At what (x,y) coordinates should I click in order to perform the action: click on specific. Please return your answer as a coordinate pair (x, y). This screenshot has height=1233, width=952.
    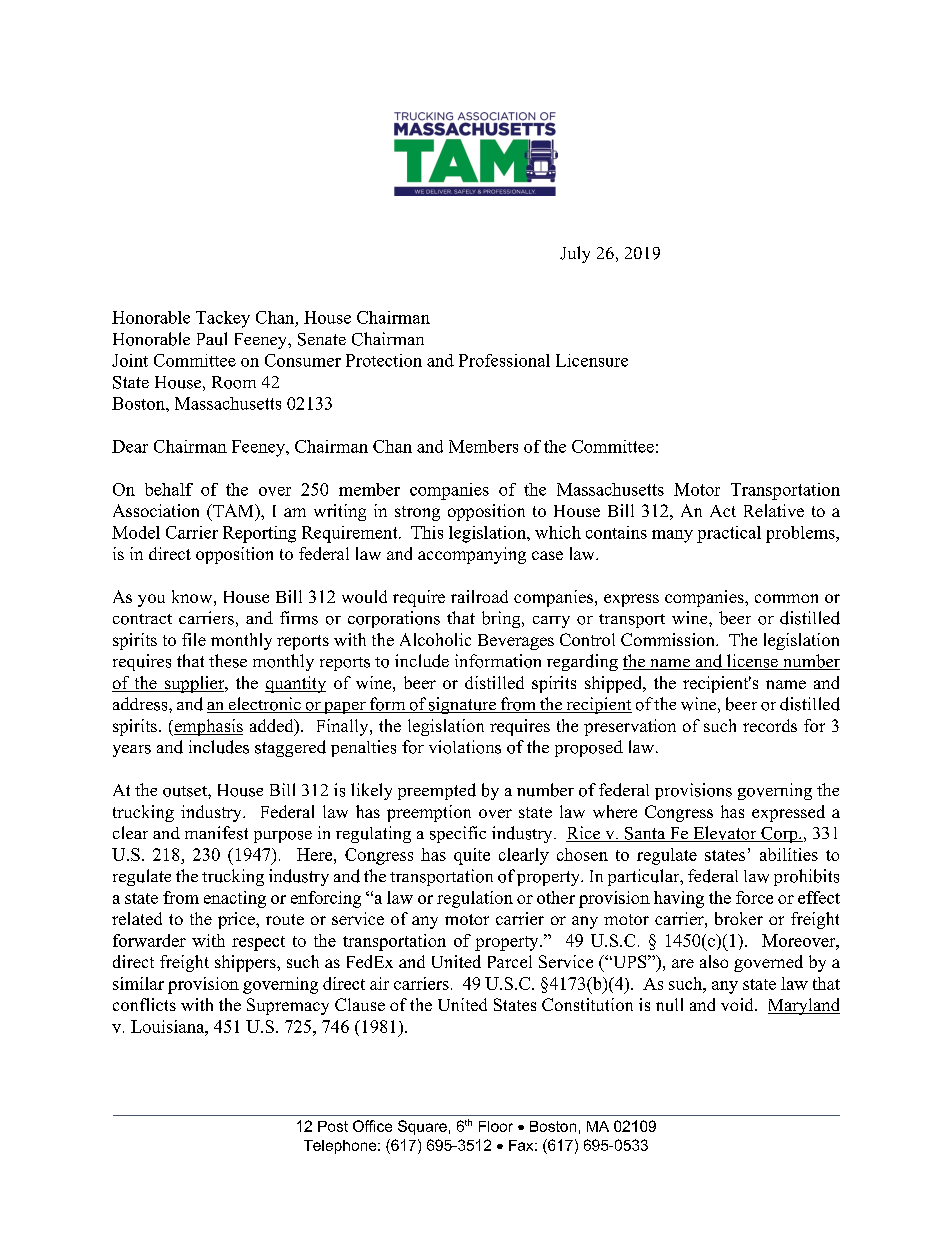
    Looking at the image, I should click on (458, 834).
